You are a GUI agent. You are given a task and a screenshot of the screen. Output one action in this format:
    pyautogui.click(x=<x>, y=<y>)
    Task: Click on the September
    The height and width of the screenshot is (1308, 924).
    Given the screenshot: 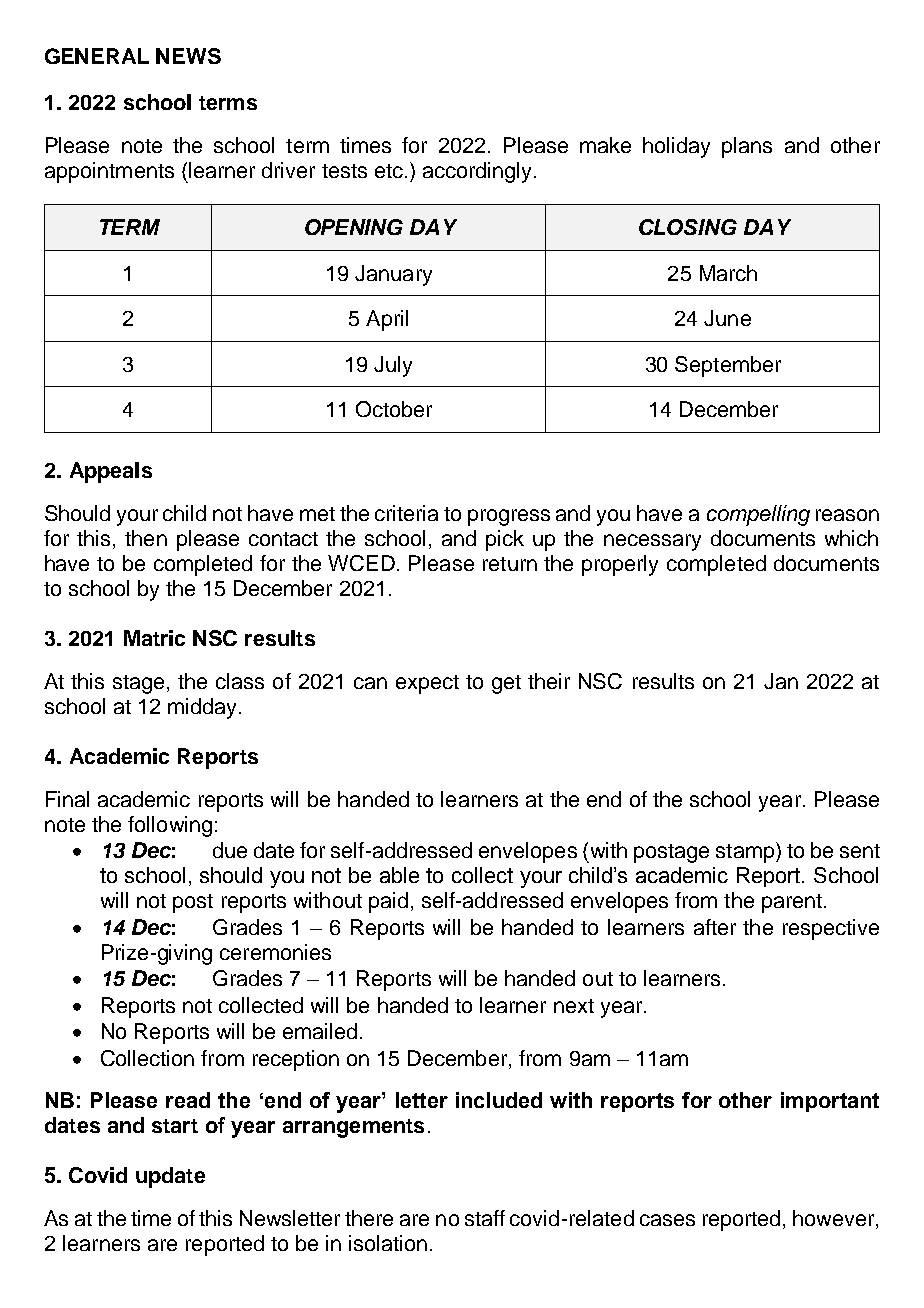 What is the action you would take?
    pyautogui.click(x=728, y=366)
